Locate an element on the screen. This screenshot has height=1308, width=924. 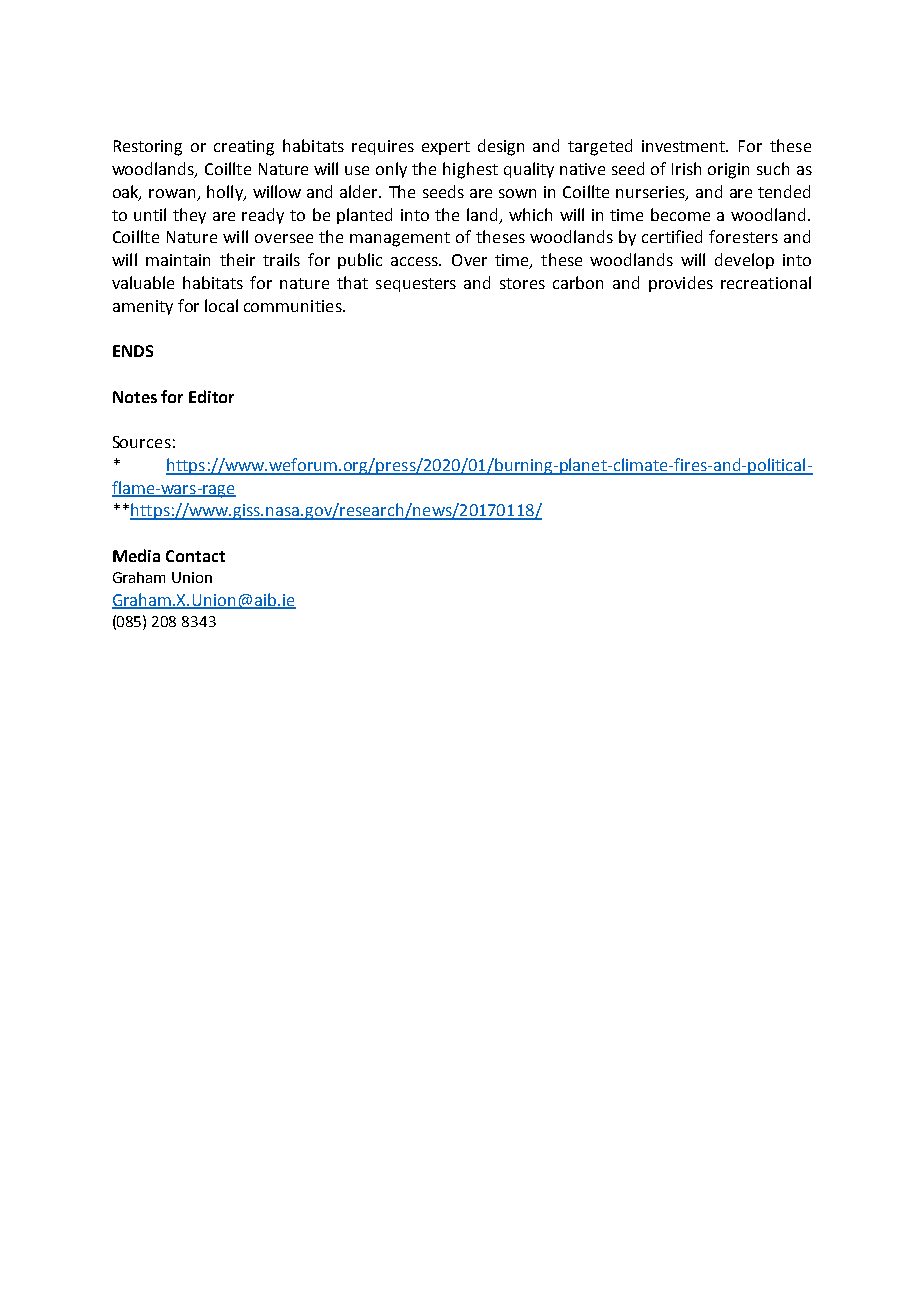
creating is located at coordinates (244, 148).
